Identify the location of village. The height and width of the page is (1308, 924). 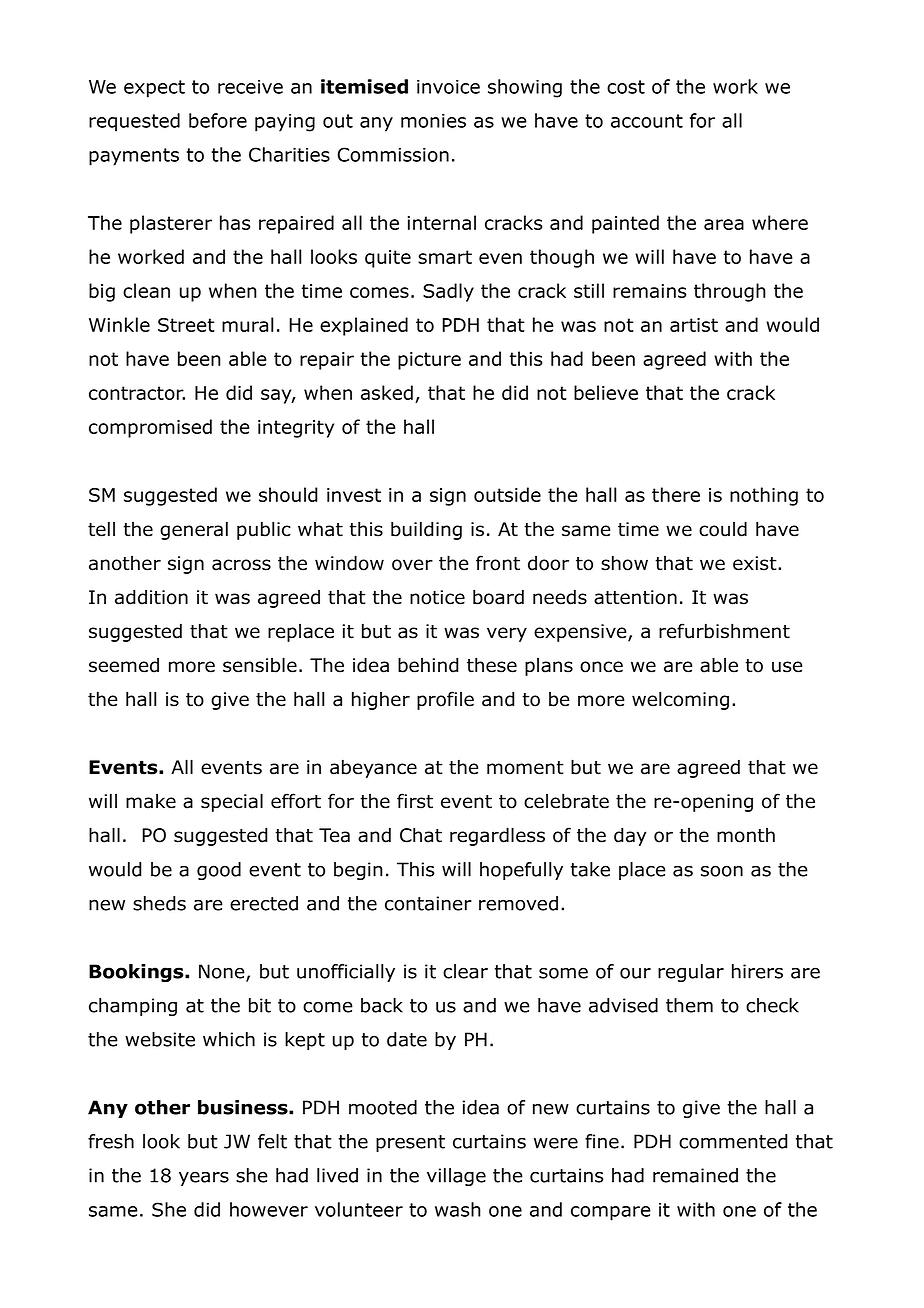
(456, 1177).
